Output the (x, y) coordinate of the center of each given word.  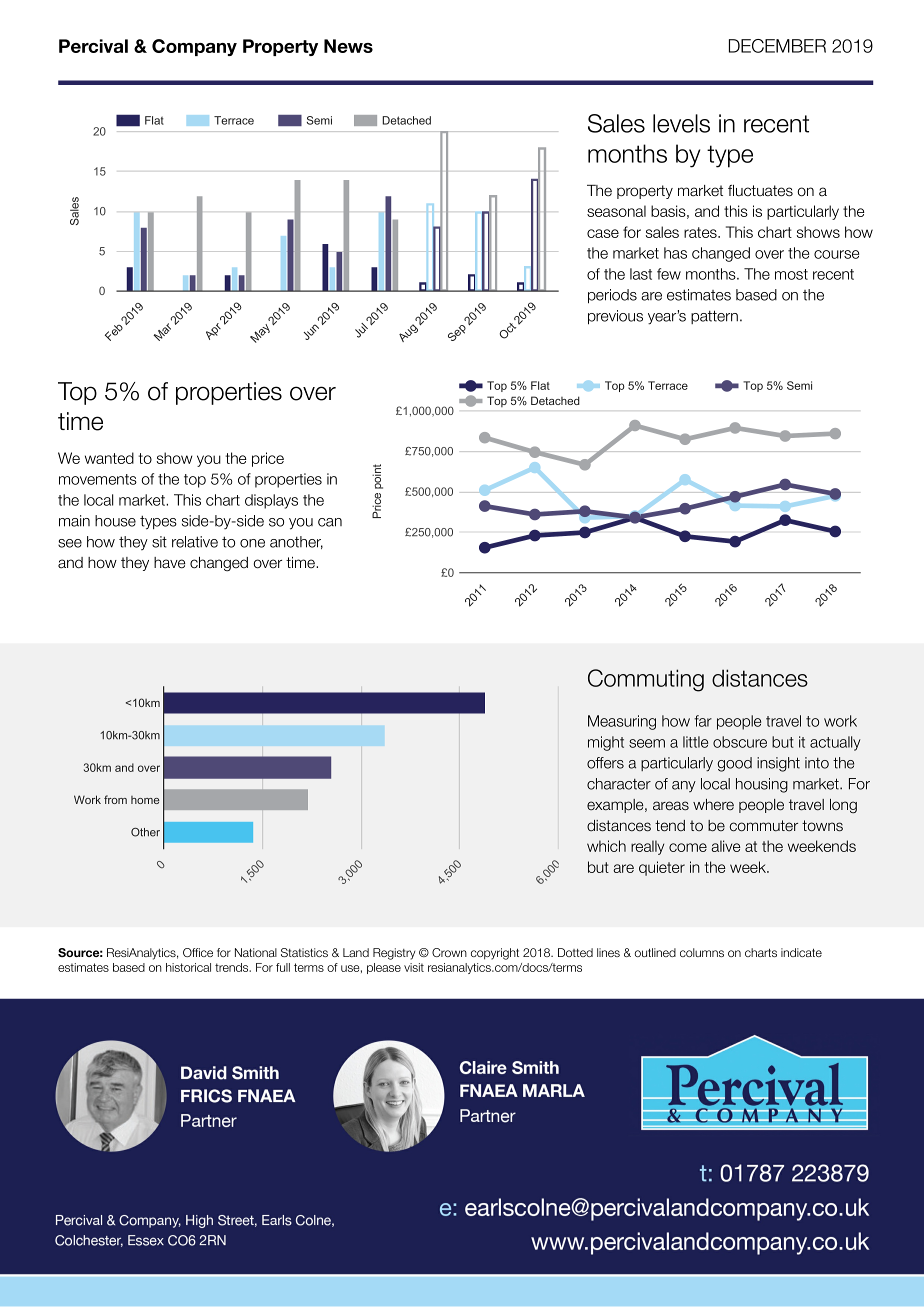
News (348, 46)
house (115, 521)
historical (188, 967)
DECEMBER (777, 46)
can (330, 522)
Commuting (646, 680)
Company (194, 47)
